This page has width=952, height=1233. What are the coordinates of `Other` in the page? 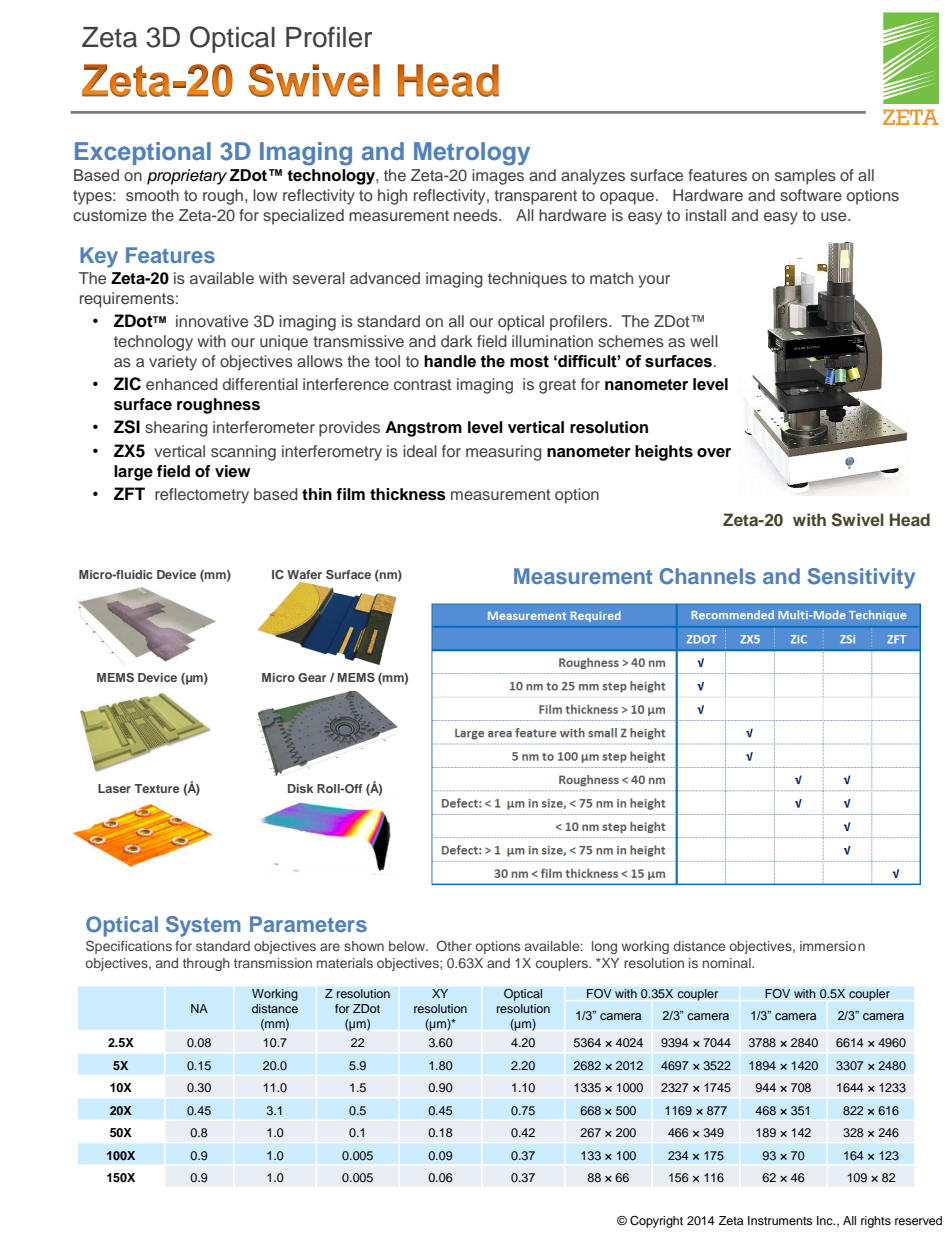 It's located at (454, 945).
